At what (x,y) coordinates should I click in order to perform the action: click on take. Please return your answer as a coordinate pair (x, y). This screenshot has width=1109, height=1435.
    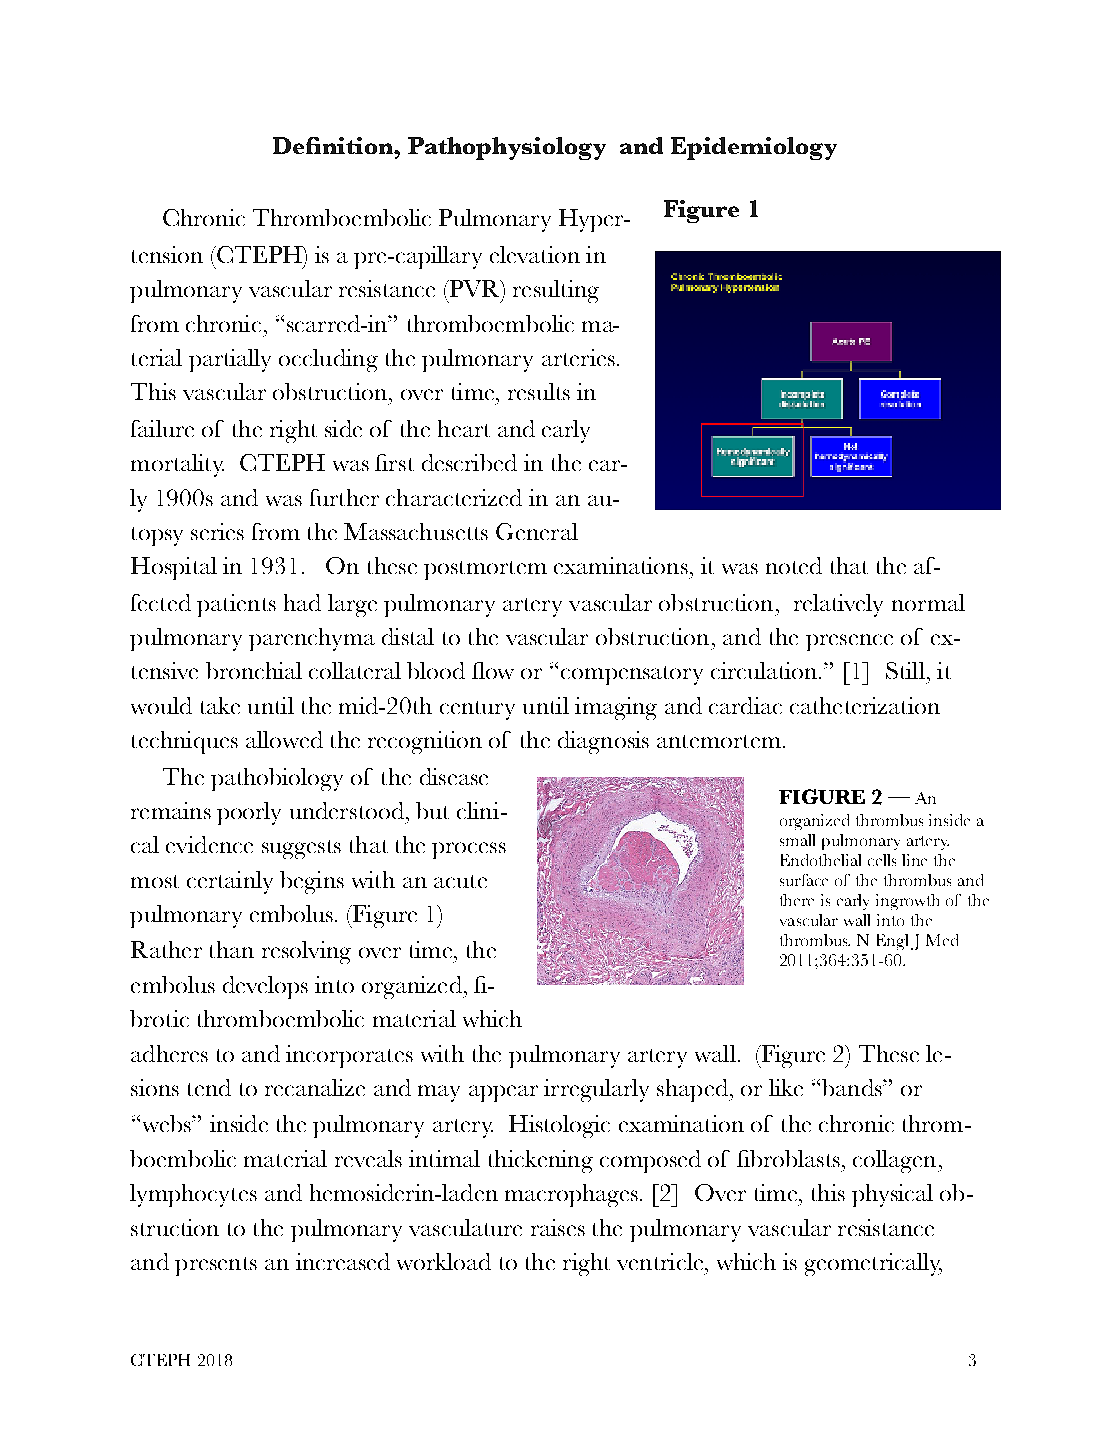
    Looking at the image, I should click on (220, 705).
